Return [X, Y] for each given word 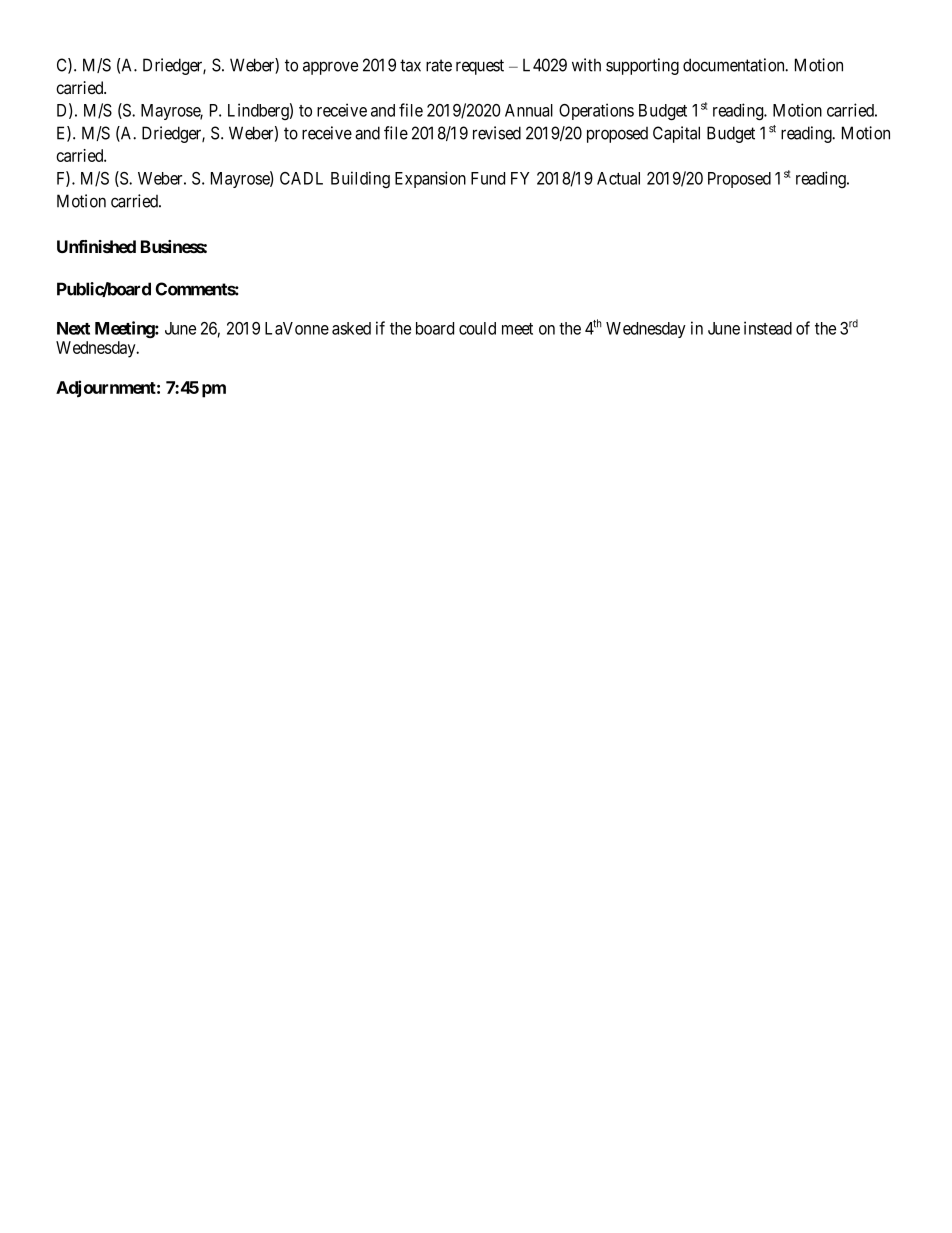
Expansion [430, 179]
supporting [642, 66]
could [477, 328]
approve [330, 68]
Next [73, 328]
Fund [488, 178]
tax [410, 65]
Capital [676, 134]
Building [360, 179]
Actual [618, 178]
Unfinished [96, 246]
